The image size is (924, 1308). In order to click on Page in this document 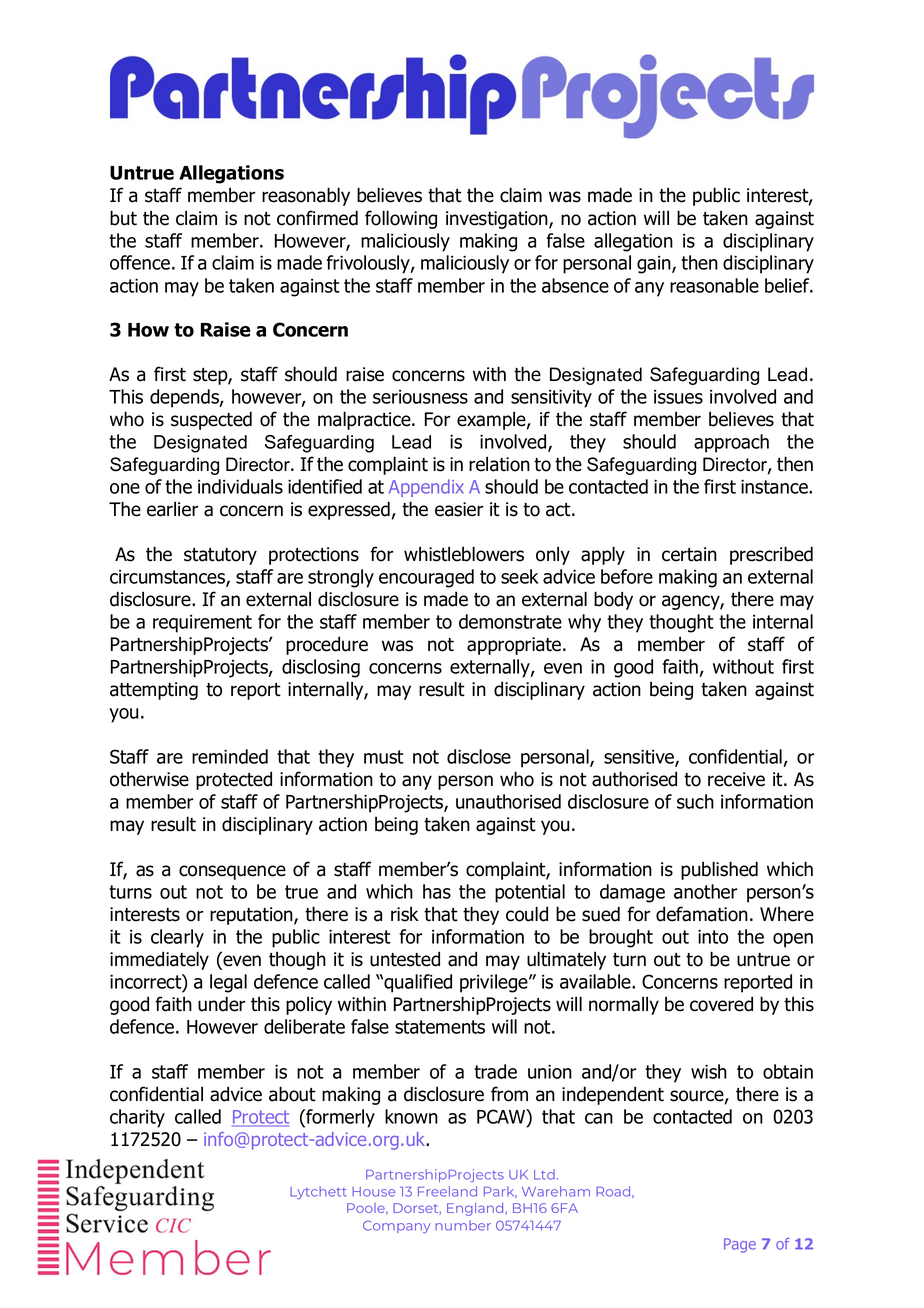, I will do `click(740, 1245)`.
